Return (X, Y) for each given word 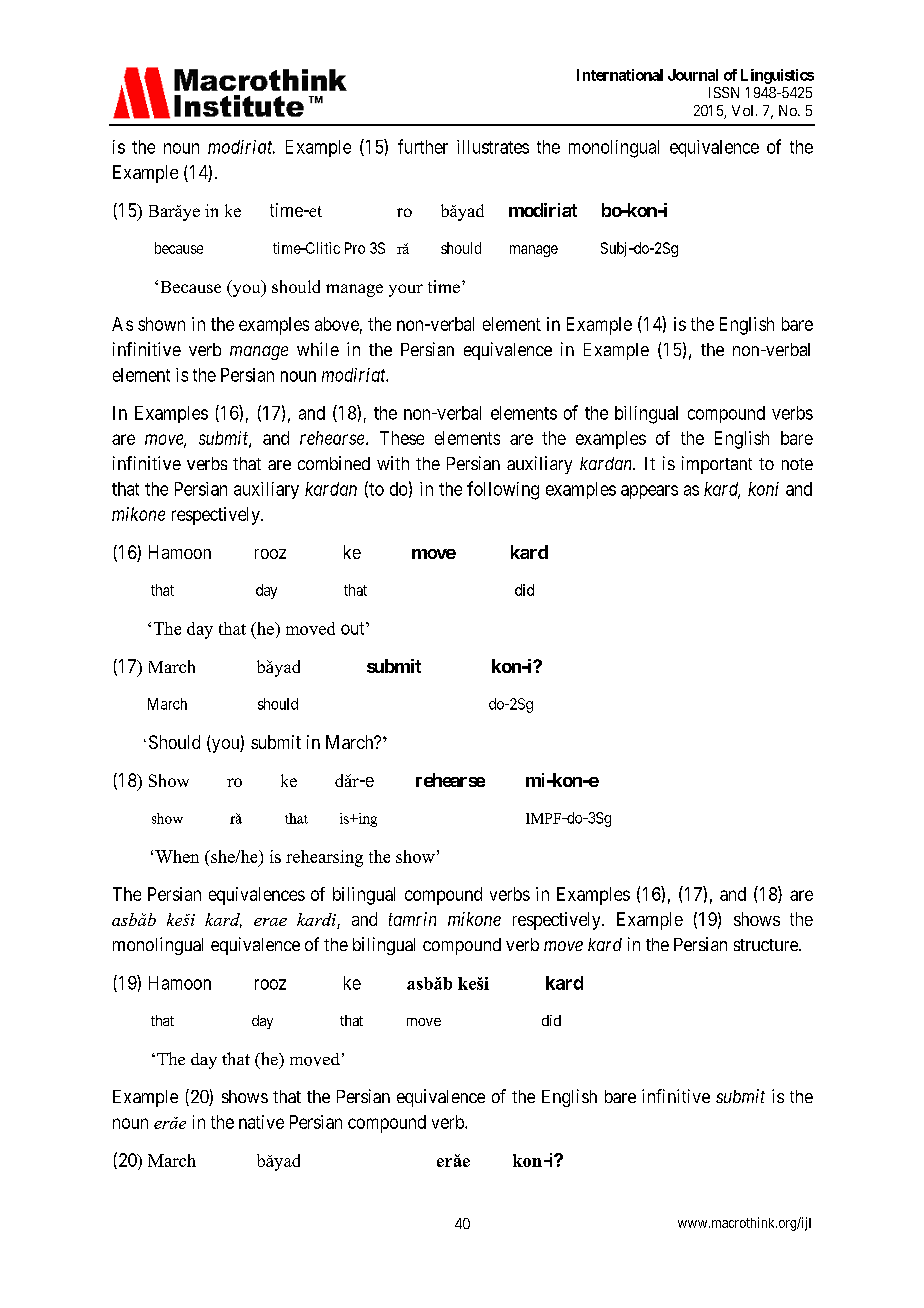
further (423, 146)
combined (334, 463)
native (261, 1122)
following (503, 490)
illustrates (493, 147)
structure (767, 945)
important (717, 465)
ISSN (724, 92)
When (177, 856)
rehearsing (324, 858)
